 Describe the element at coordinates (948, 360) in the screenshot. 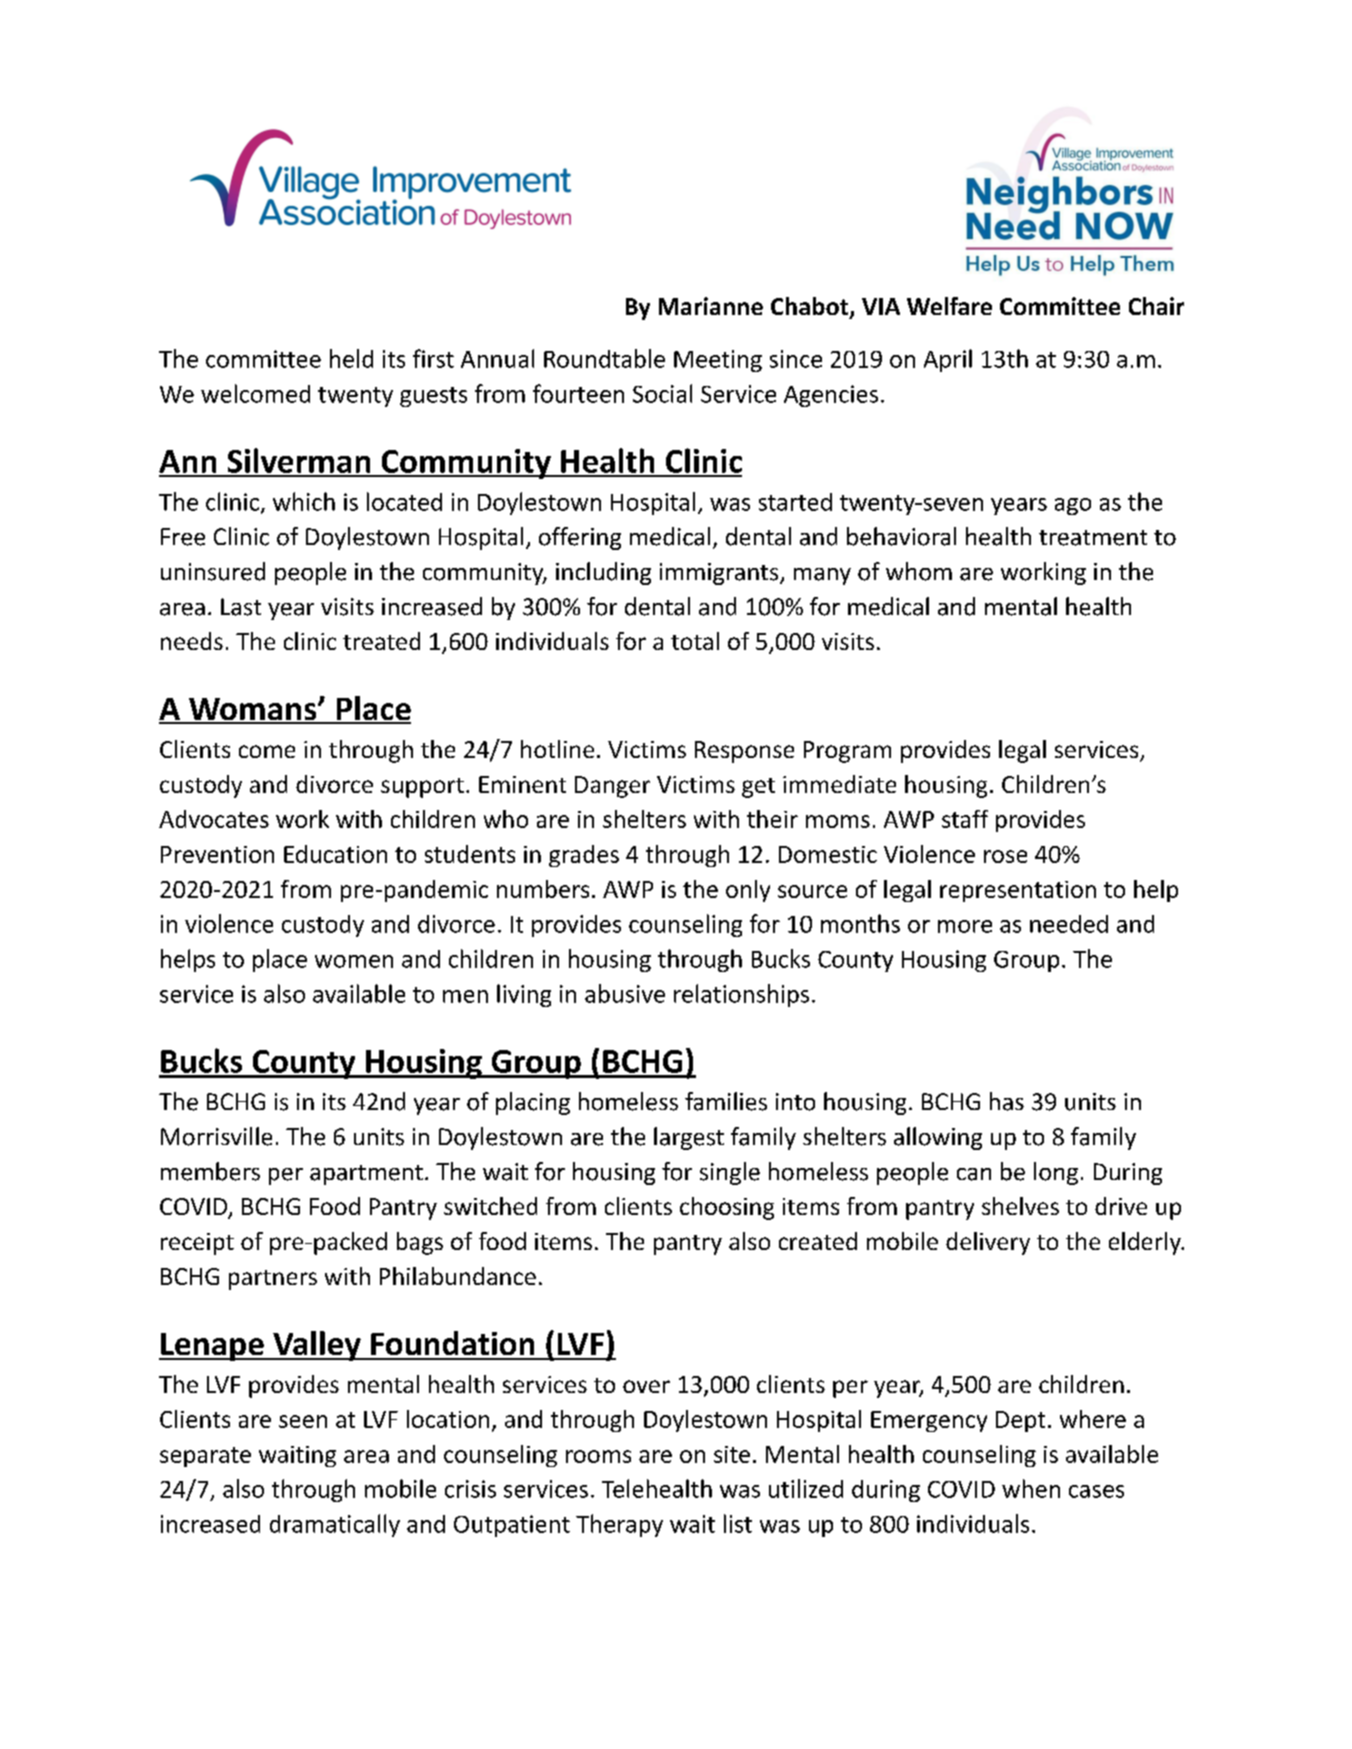

I see `April` at that location.
